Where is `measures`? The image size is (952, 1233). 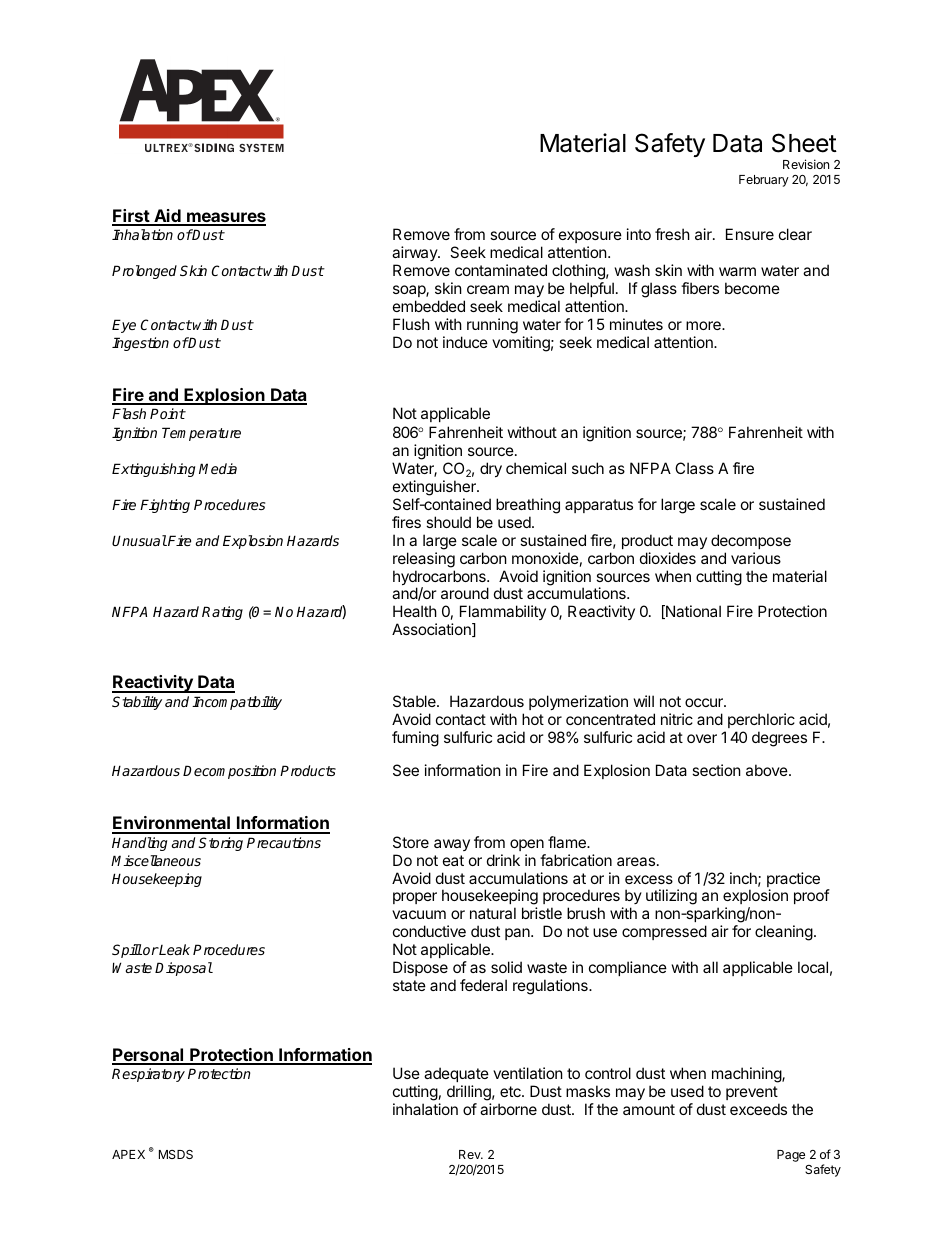
measures is located at coordinates (225, 218).
